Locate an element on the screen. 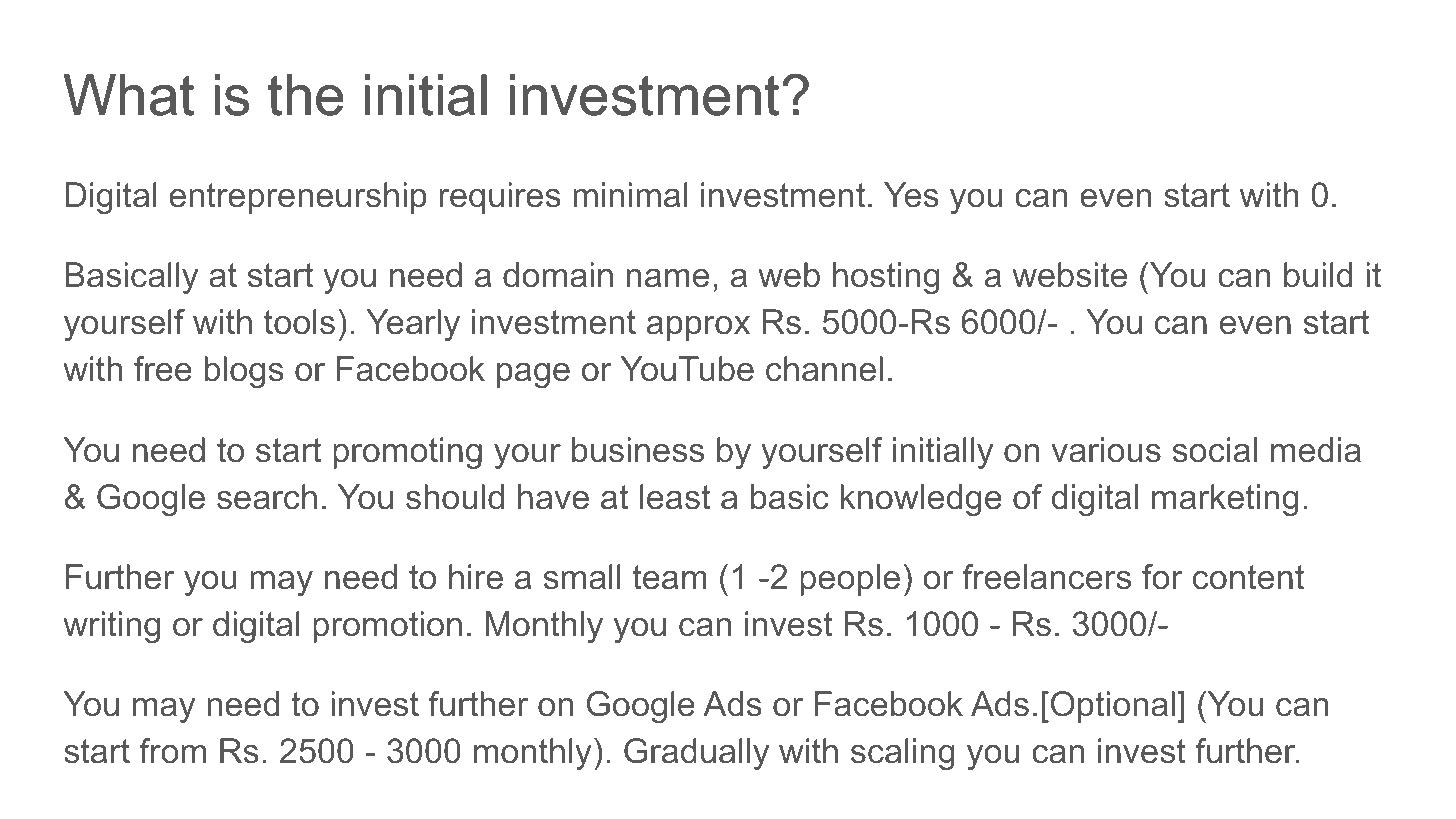 This screenshot has height=819, width=1456. website is located at coordinates (1069, 275).
